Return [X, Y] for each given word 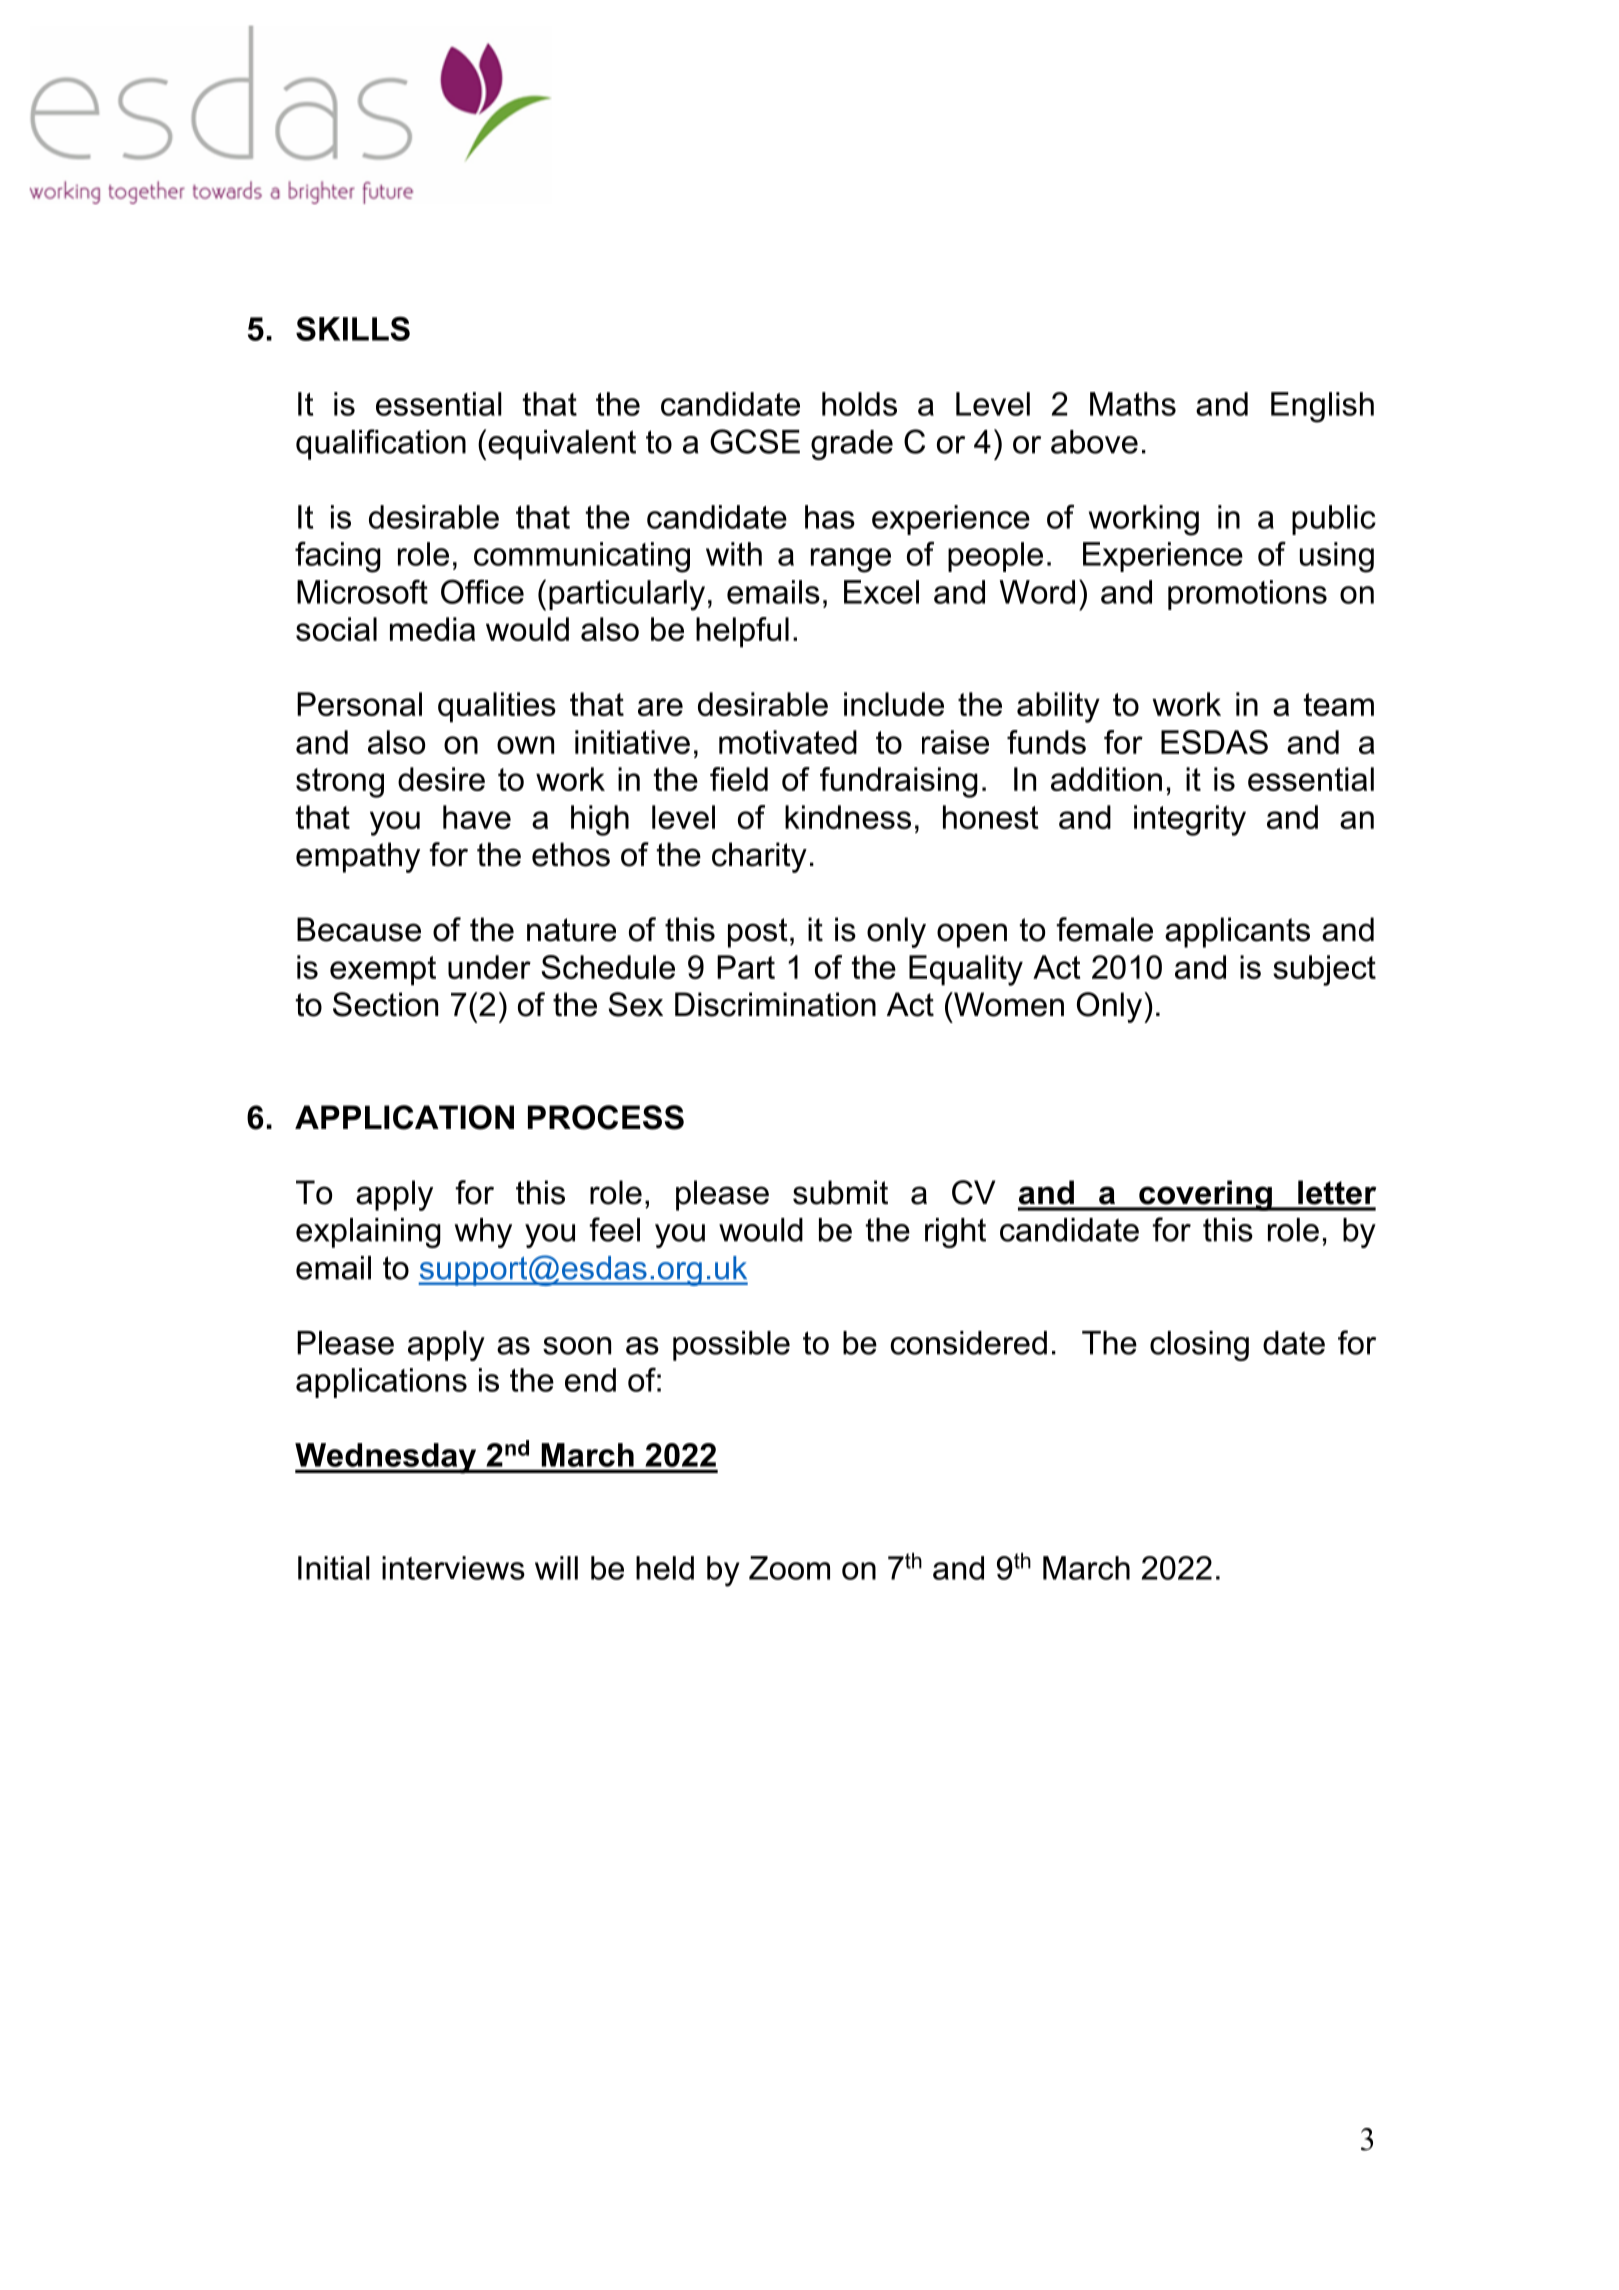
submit [840, 1192]
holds [859, 404]
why [483, 1233]
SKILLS [353, 328]
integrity [1190, 820]
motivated [788, 742]
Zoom [789, 1568]
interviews [453, 1568]
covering [1205, 1195]
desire [441, 779]
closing [1199, 1346]
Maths [1133, 404]
